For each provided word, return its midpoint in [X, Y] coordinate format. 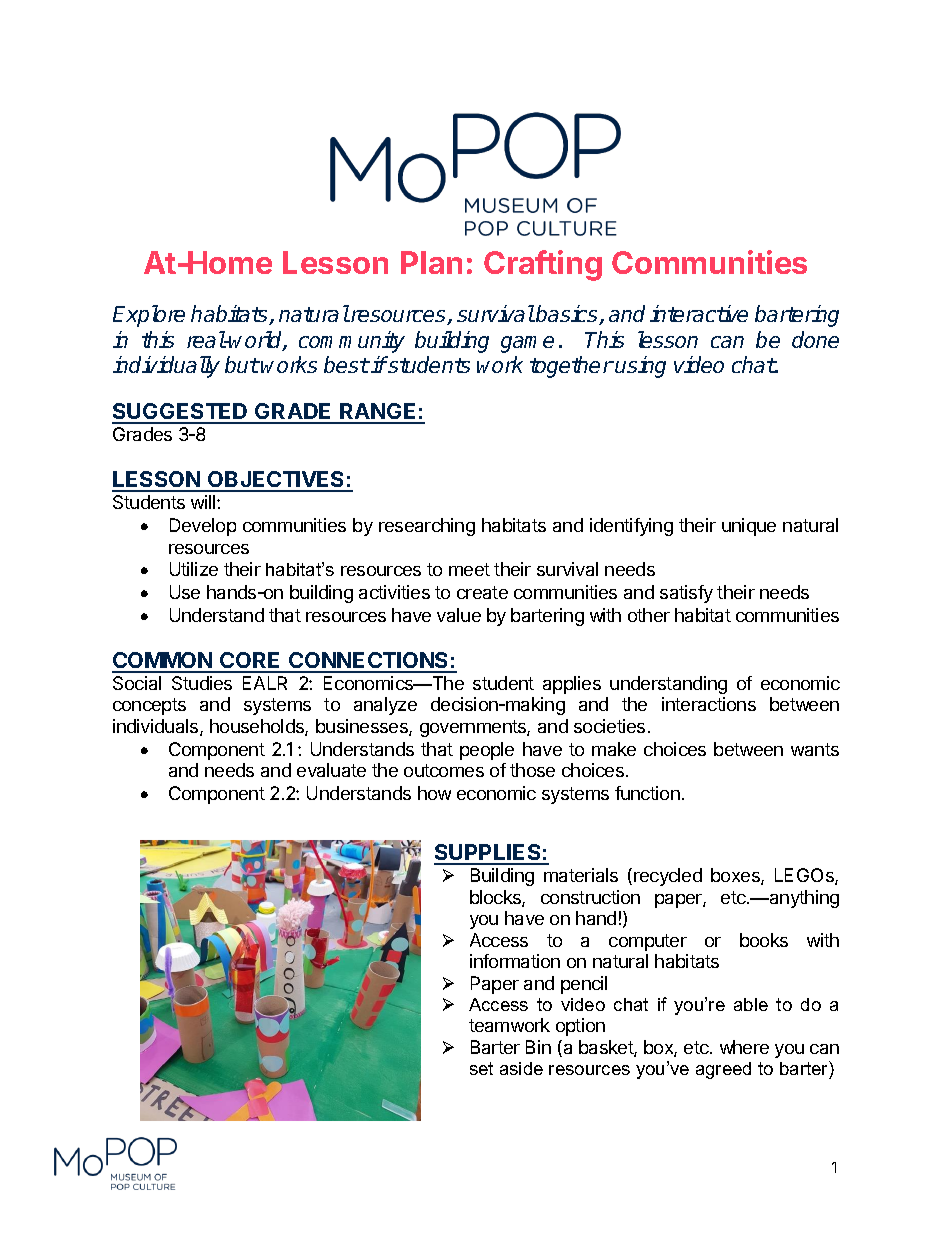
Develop [203, 527]
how [434, 793]
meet [469, 569]
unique [749, 527]
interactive [699, 313]
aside [521, 1068]
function [647, 793]
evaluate [331, 770]
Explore [149, 316]
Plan [431, 262]
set [481, 1068]
